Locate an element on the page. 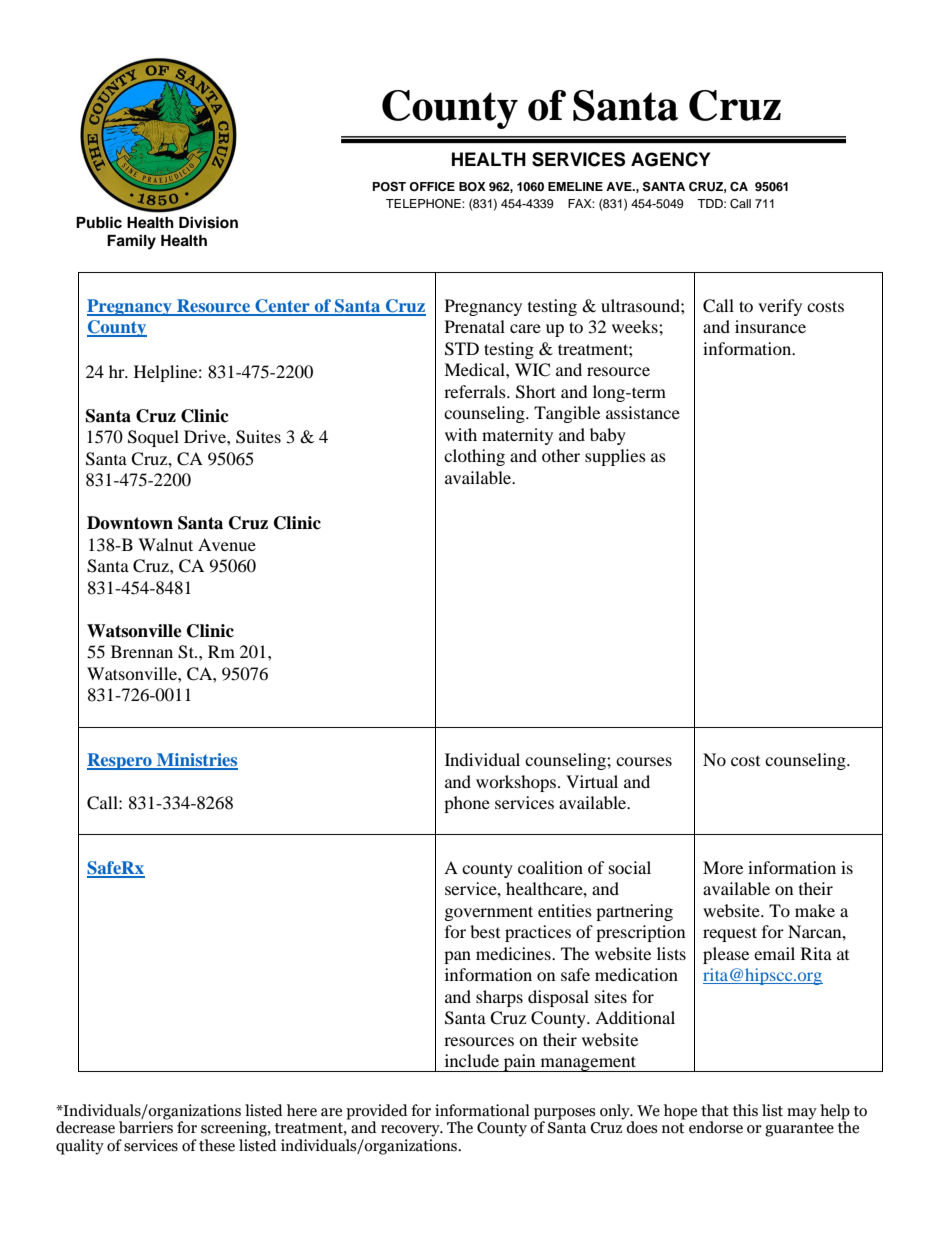 The width and height of the page is (952, 1233). these is located at coordinates (217, 1145).
